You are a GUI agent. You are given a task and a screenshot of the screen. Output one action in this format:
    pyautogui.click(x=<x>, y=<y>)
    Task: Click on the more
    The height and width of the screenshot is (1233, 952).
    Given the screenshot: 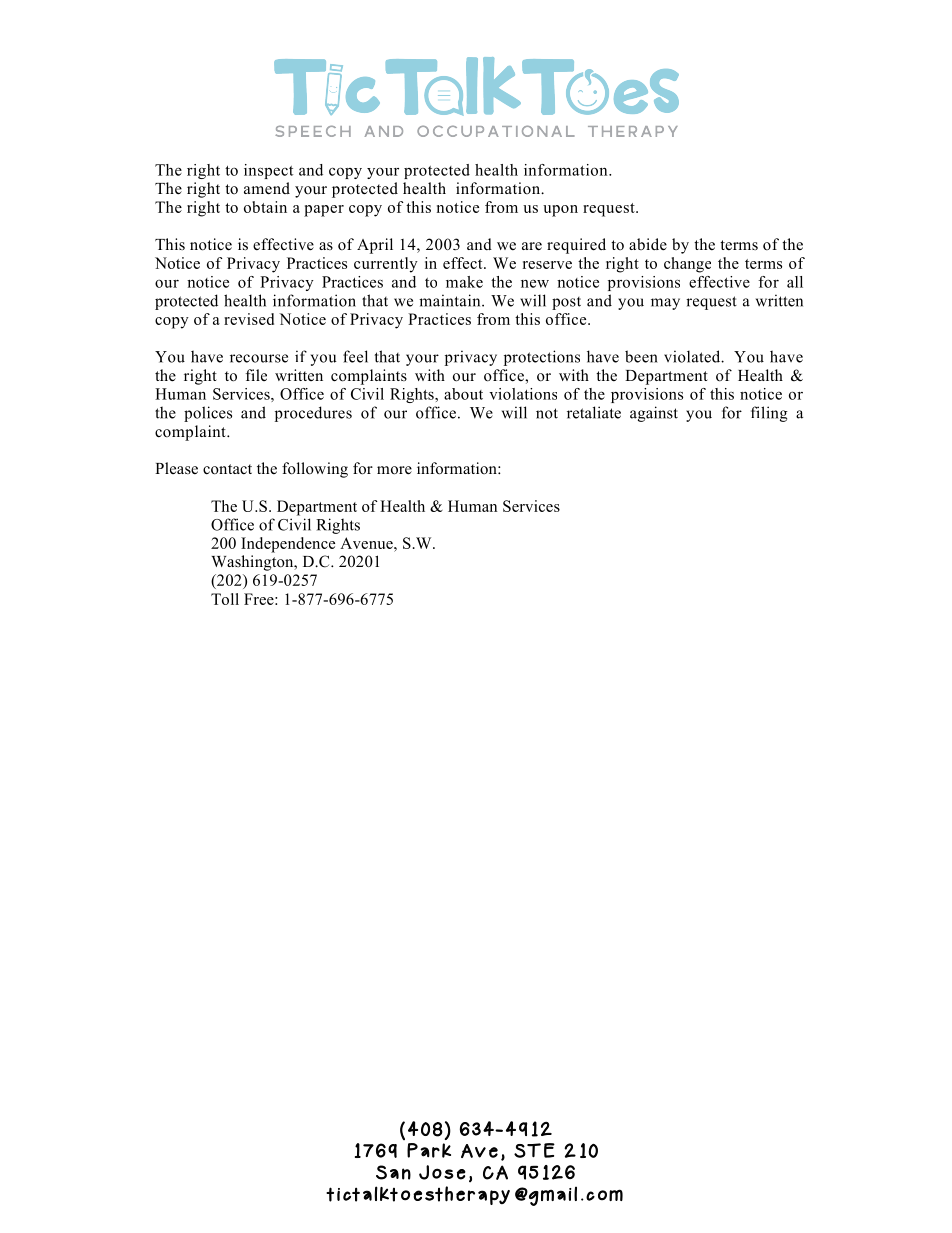 What is the action you would take?
    pyautogui.click(x=394, y=470)
